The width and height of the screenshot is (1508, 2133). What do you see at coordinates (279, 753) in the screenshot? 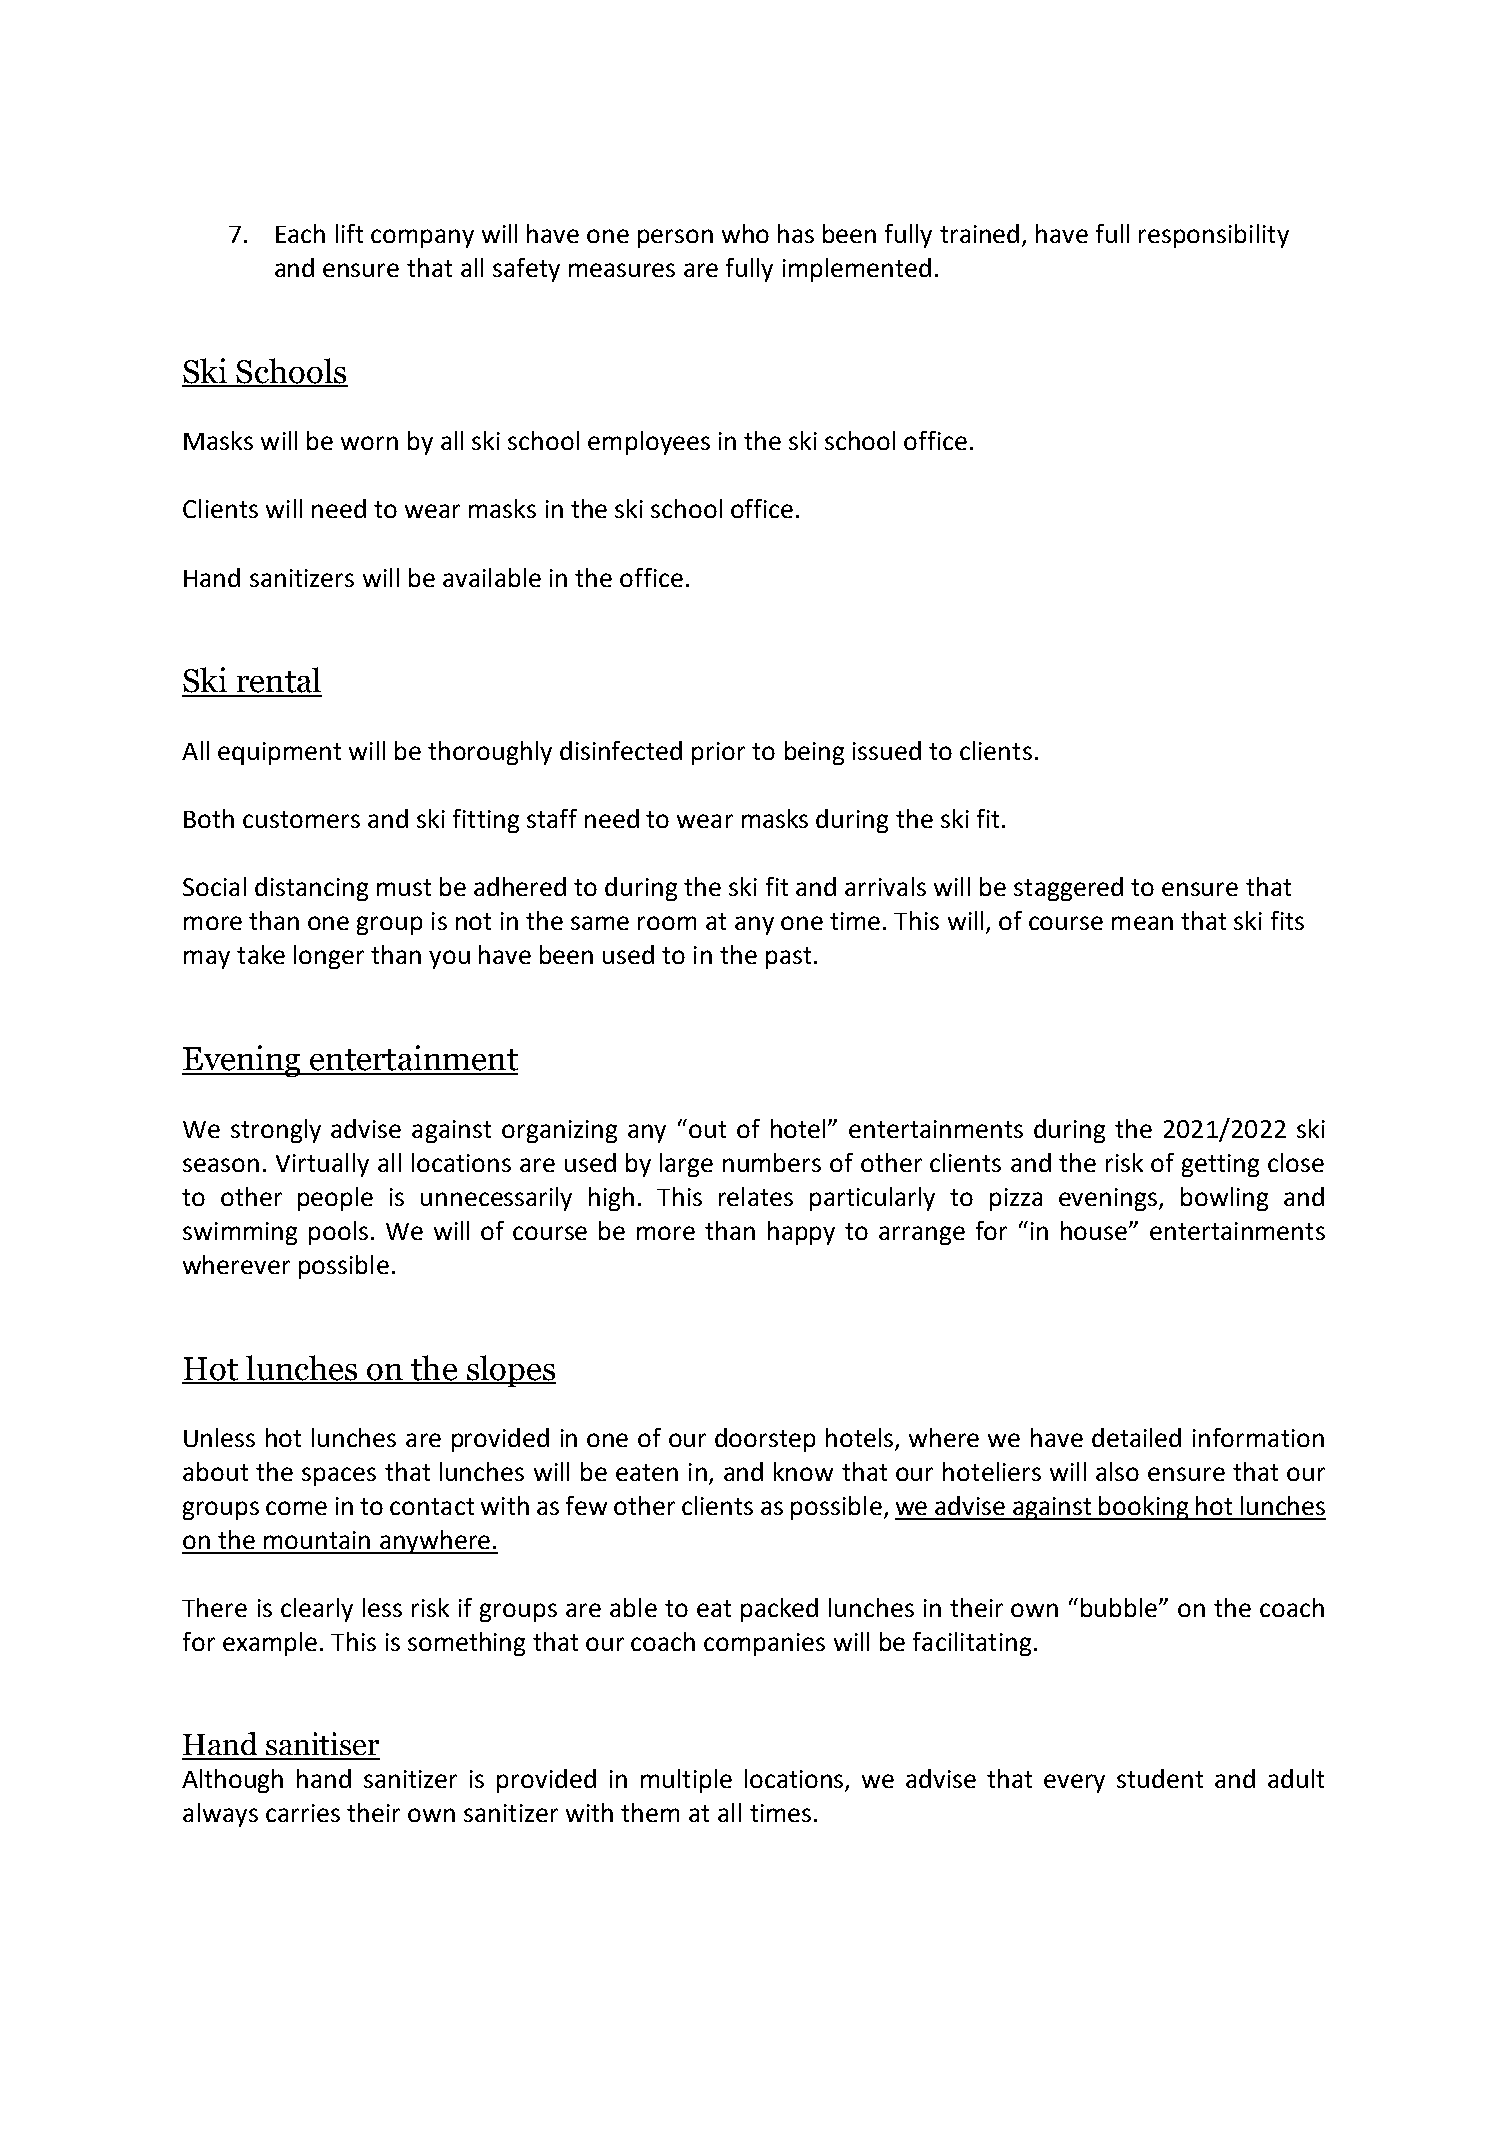
I see `equipment` at bounding box center [279, 753].
